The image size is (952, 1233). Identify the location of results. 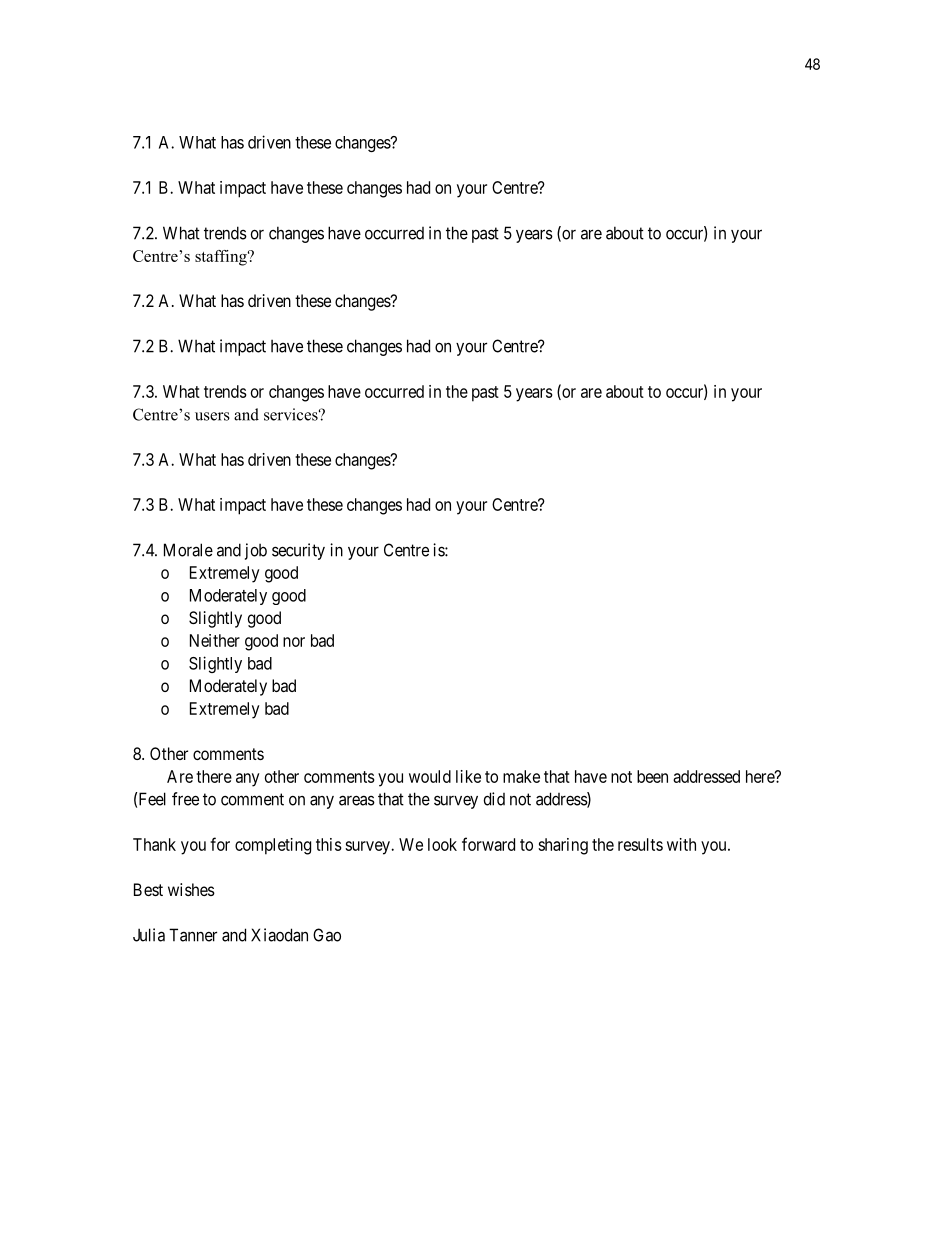
(640, 844).
